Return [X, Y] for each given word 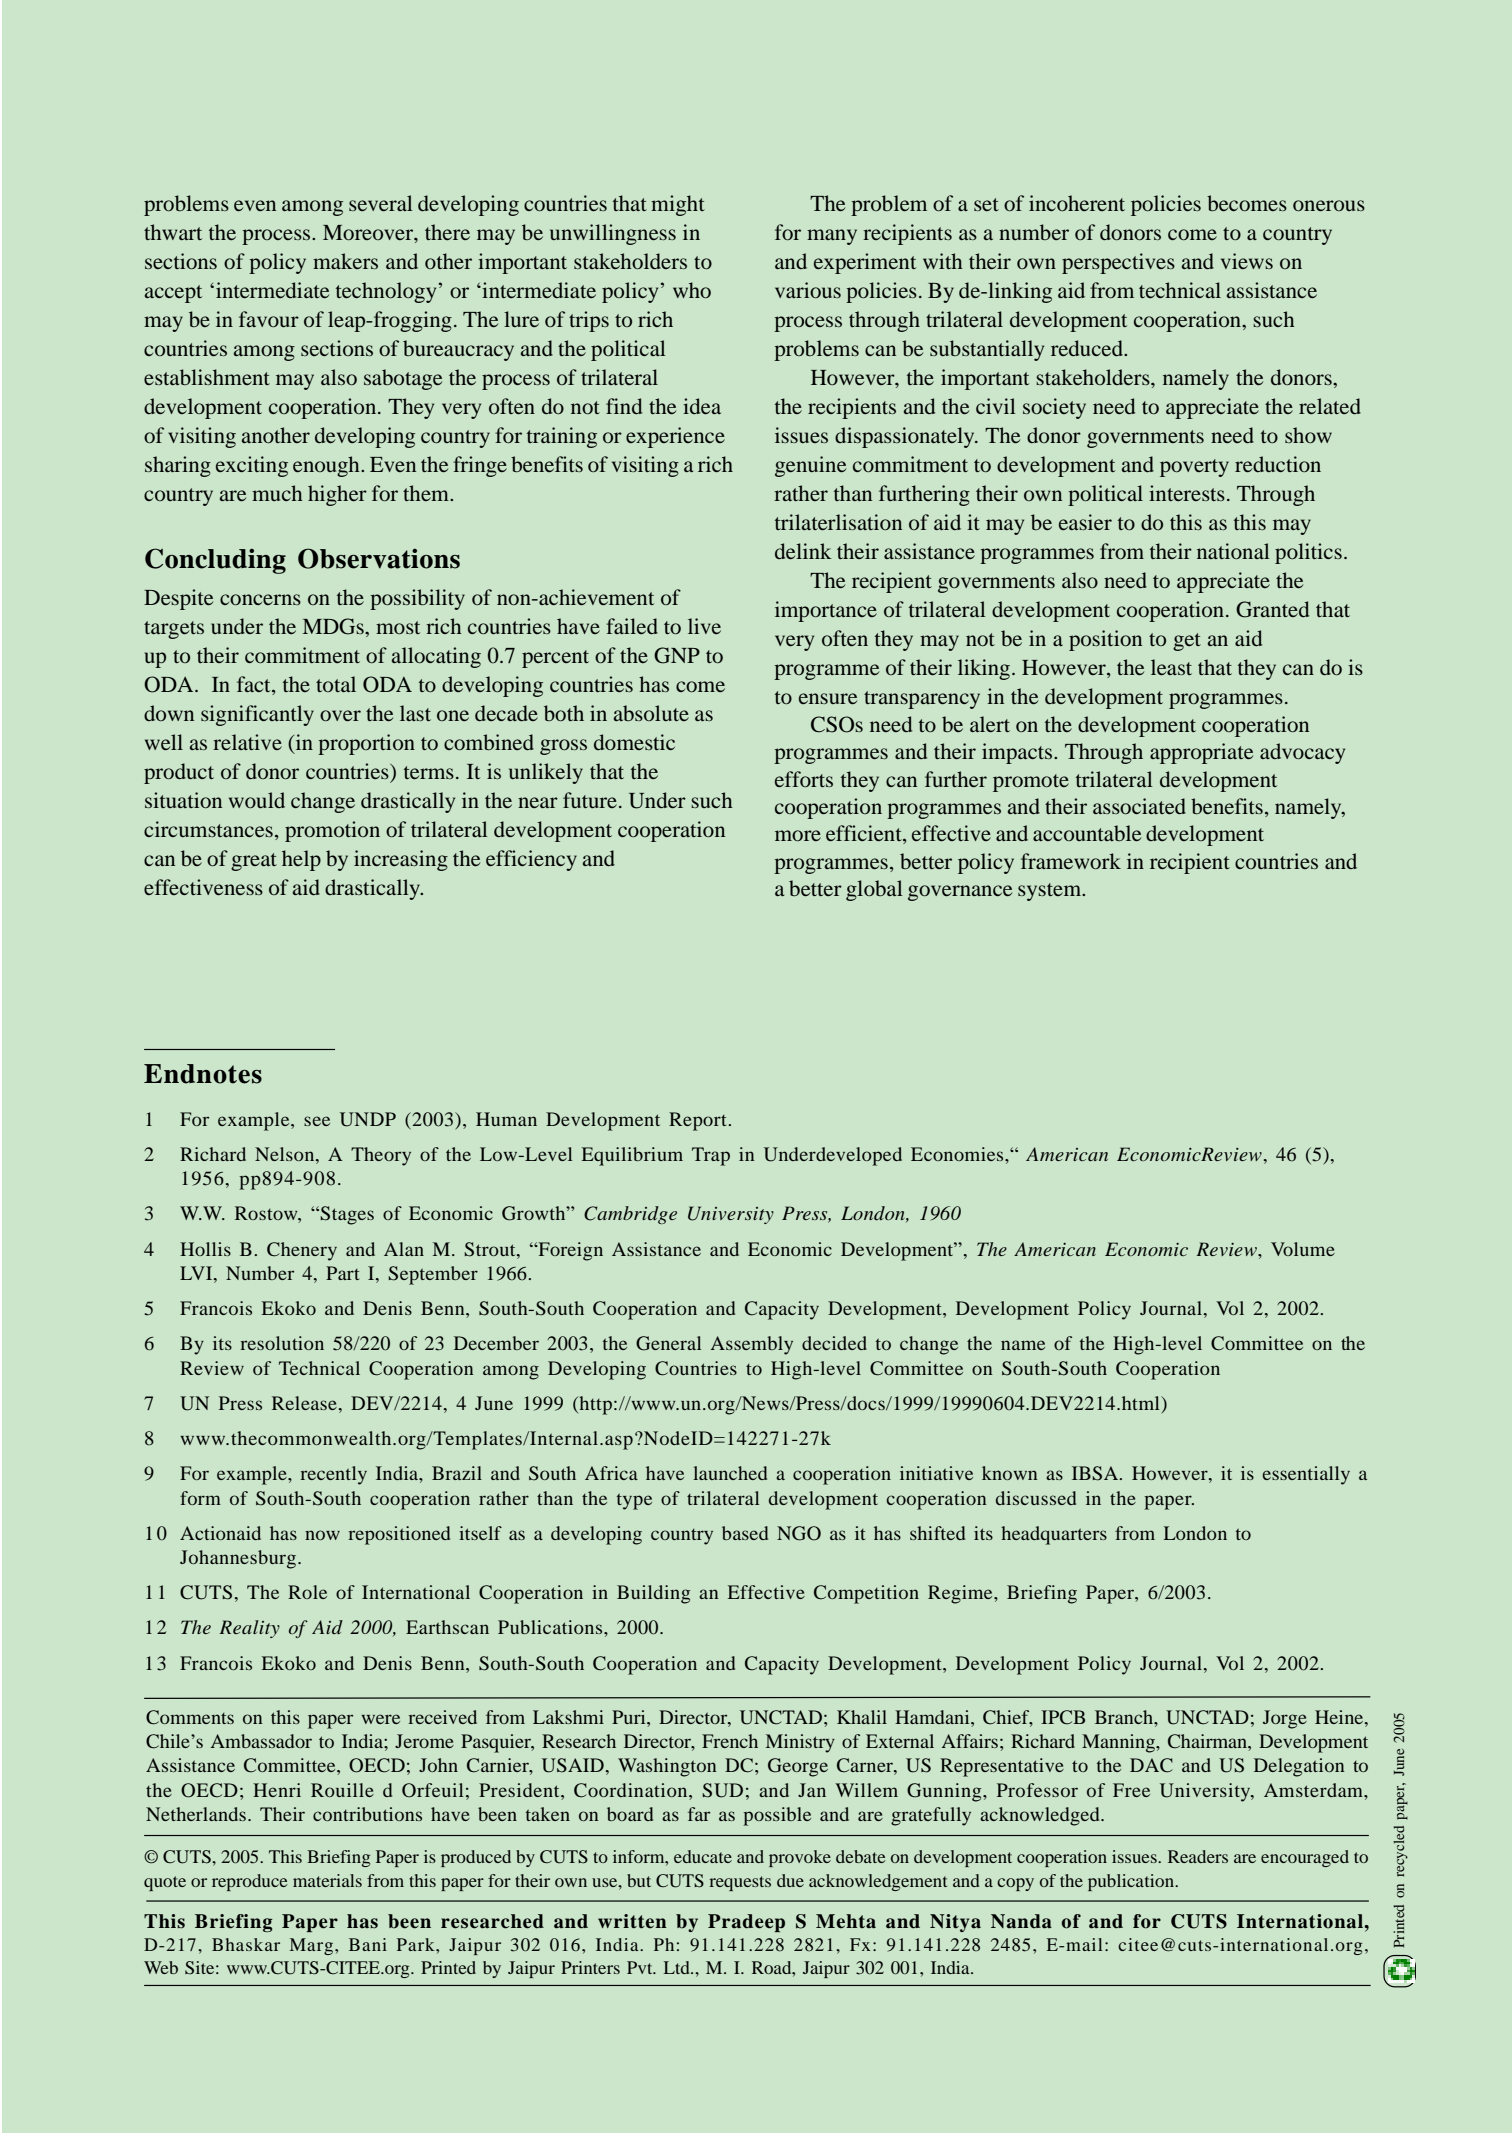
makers [345, 261]
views [1247, 261]
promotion [332, 831]
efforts [804, 779]
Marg [311, 1946]
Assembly [752, 1345]
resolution [282, 1343]
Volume [1303, 1249]
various [808, 290]
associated [1139, 806]
